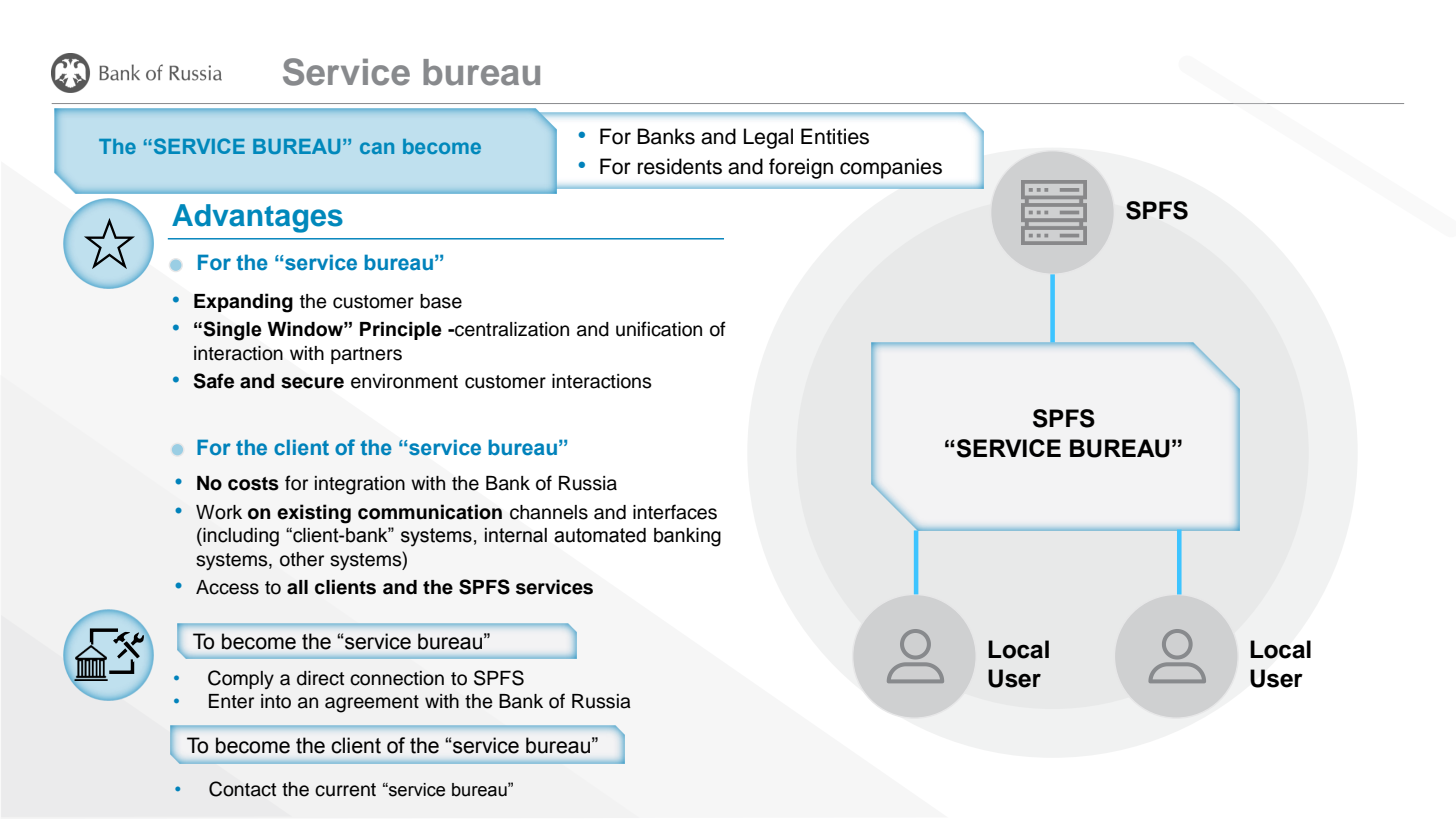 This document has height=819, width=1456. Describe the element at coordinates (377, 148) in the document. I see `can` at that location.
